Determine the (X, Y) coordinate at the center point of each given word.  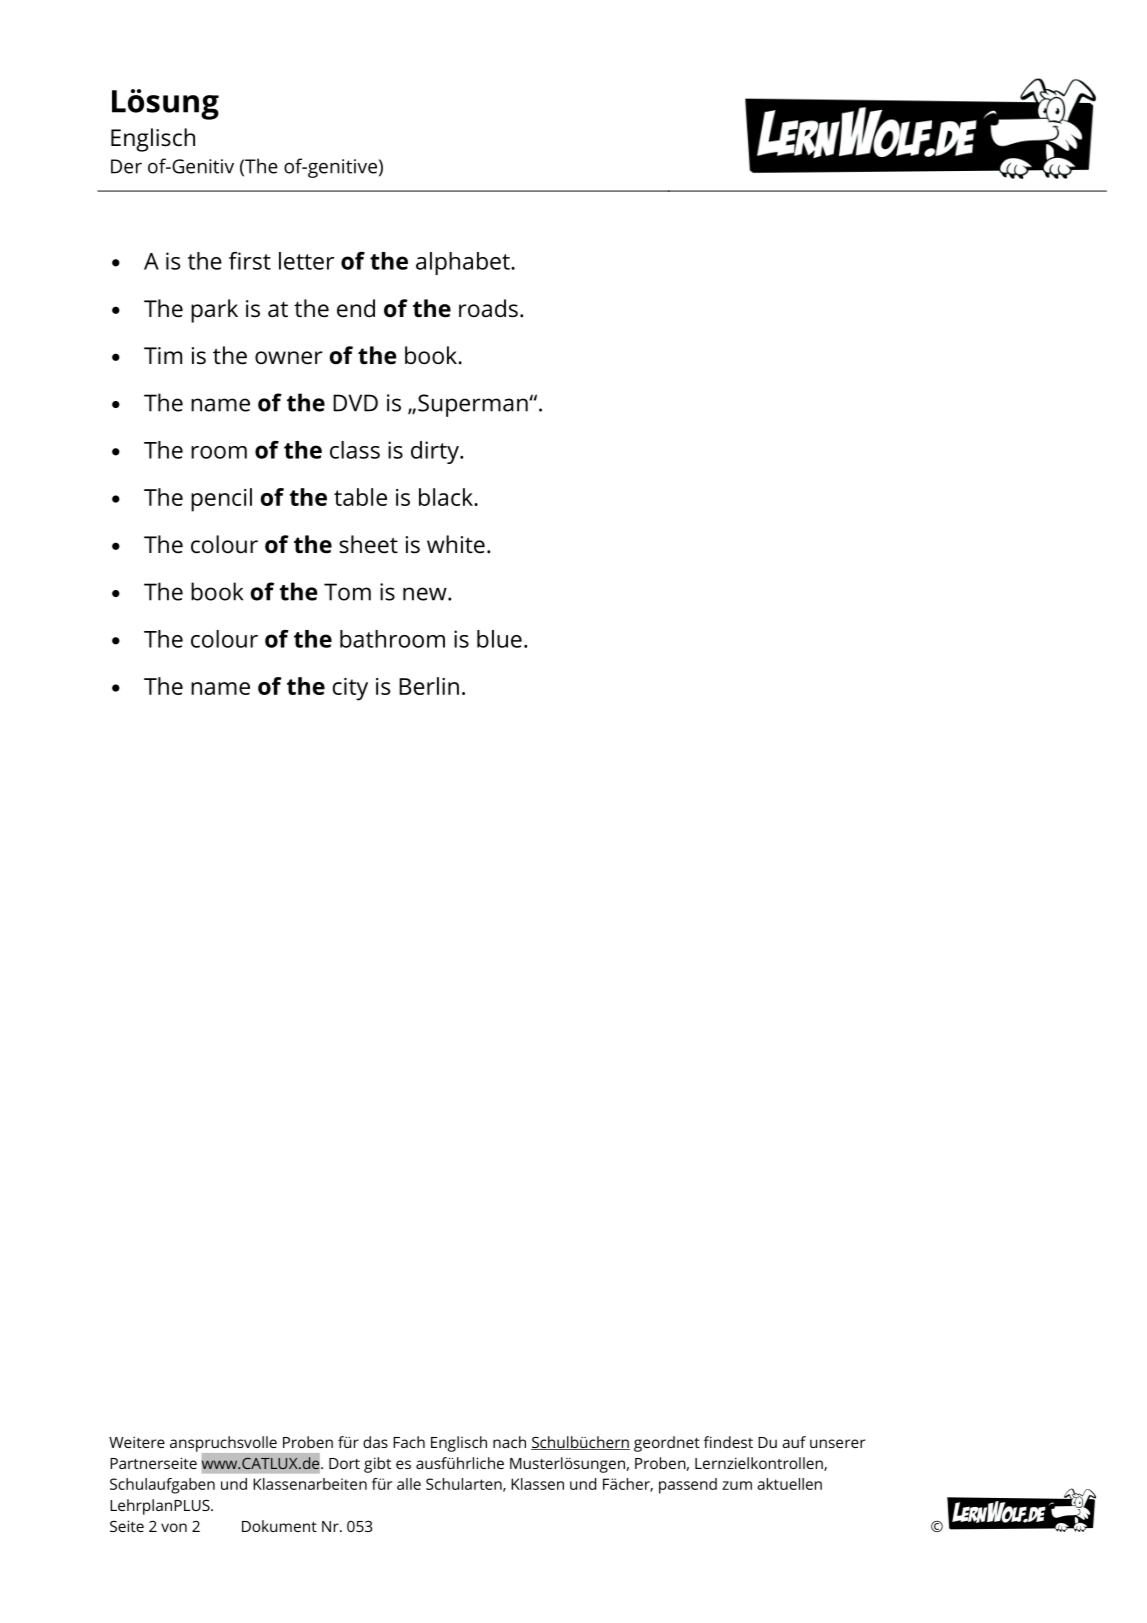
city (350, 689)
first (250, 261)
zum (737, 1485)
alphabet (464, 263)
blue (499, 639)
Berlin (429, 686)
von (174, 1527)
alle (409, 1484)
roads (488, 308)
